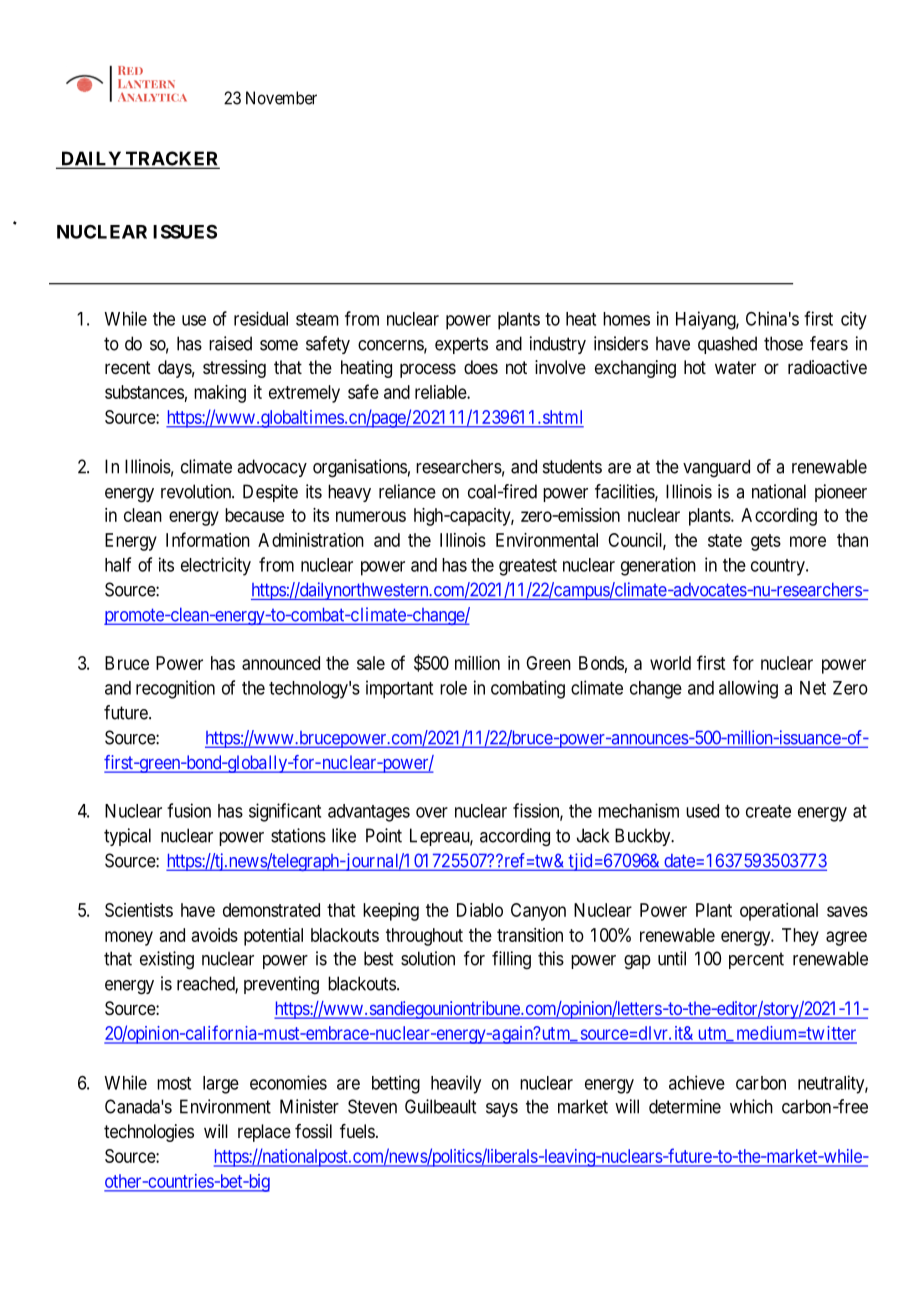 The width and height of the page is (924, 1307). Describe the element at coordinates (281, 663) in the page. I see `announced` at that location.
